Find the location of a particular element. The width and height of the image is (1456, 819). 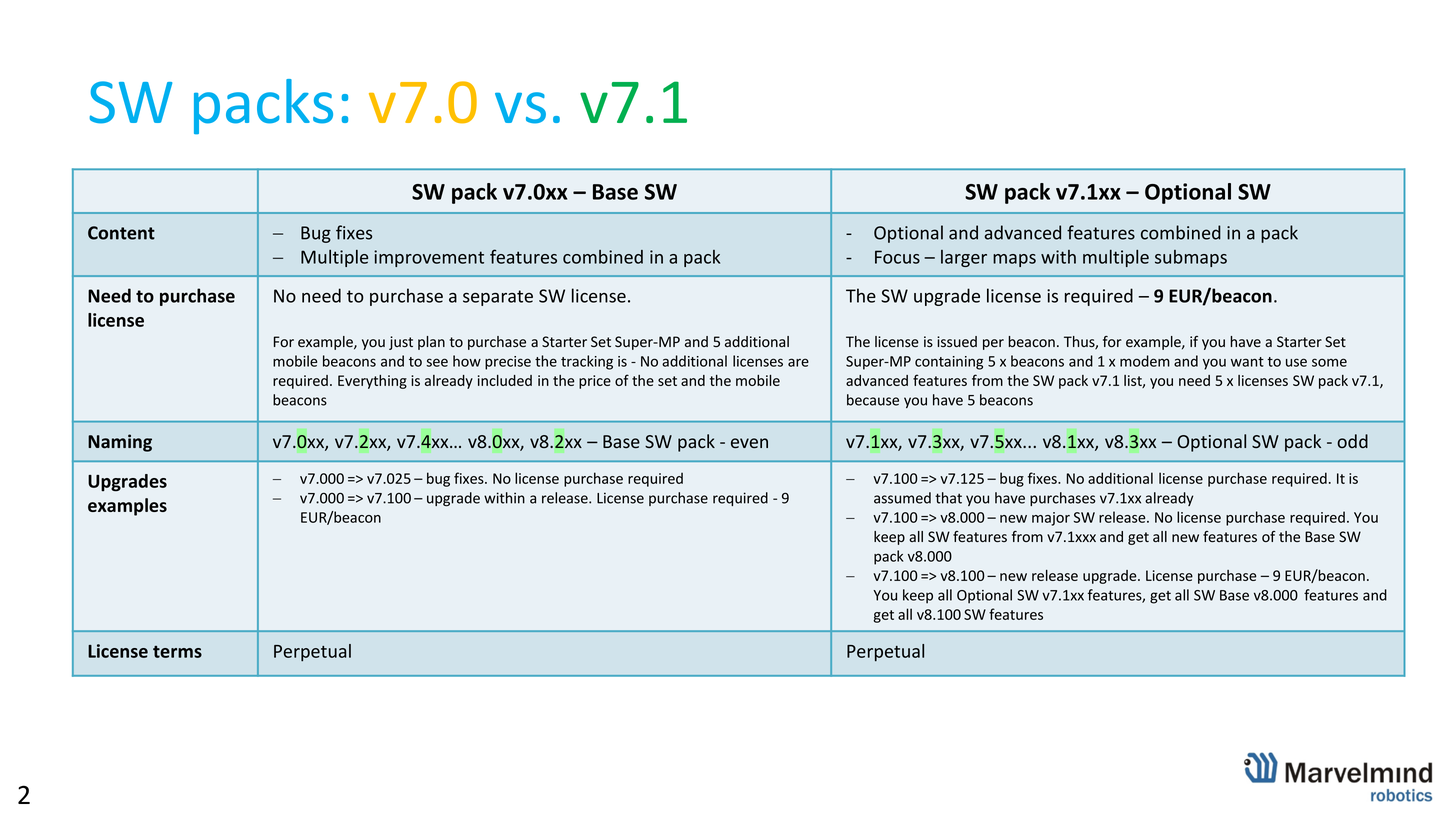

Everything is located at coordinates (372, 382).
